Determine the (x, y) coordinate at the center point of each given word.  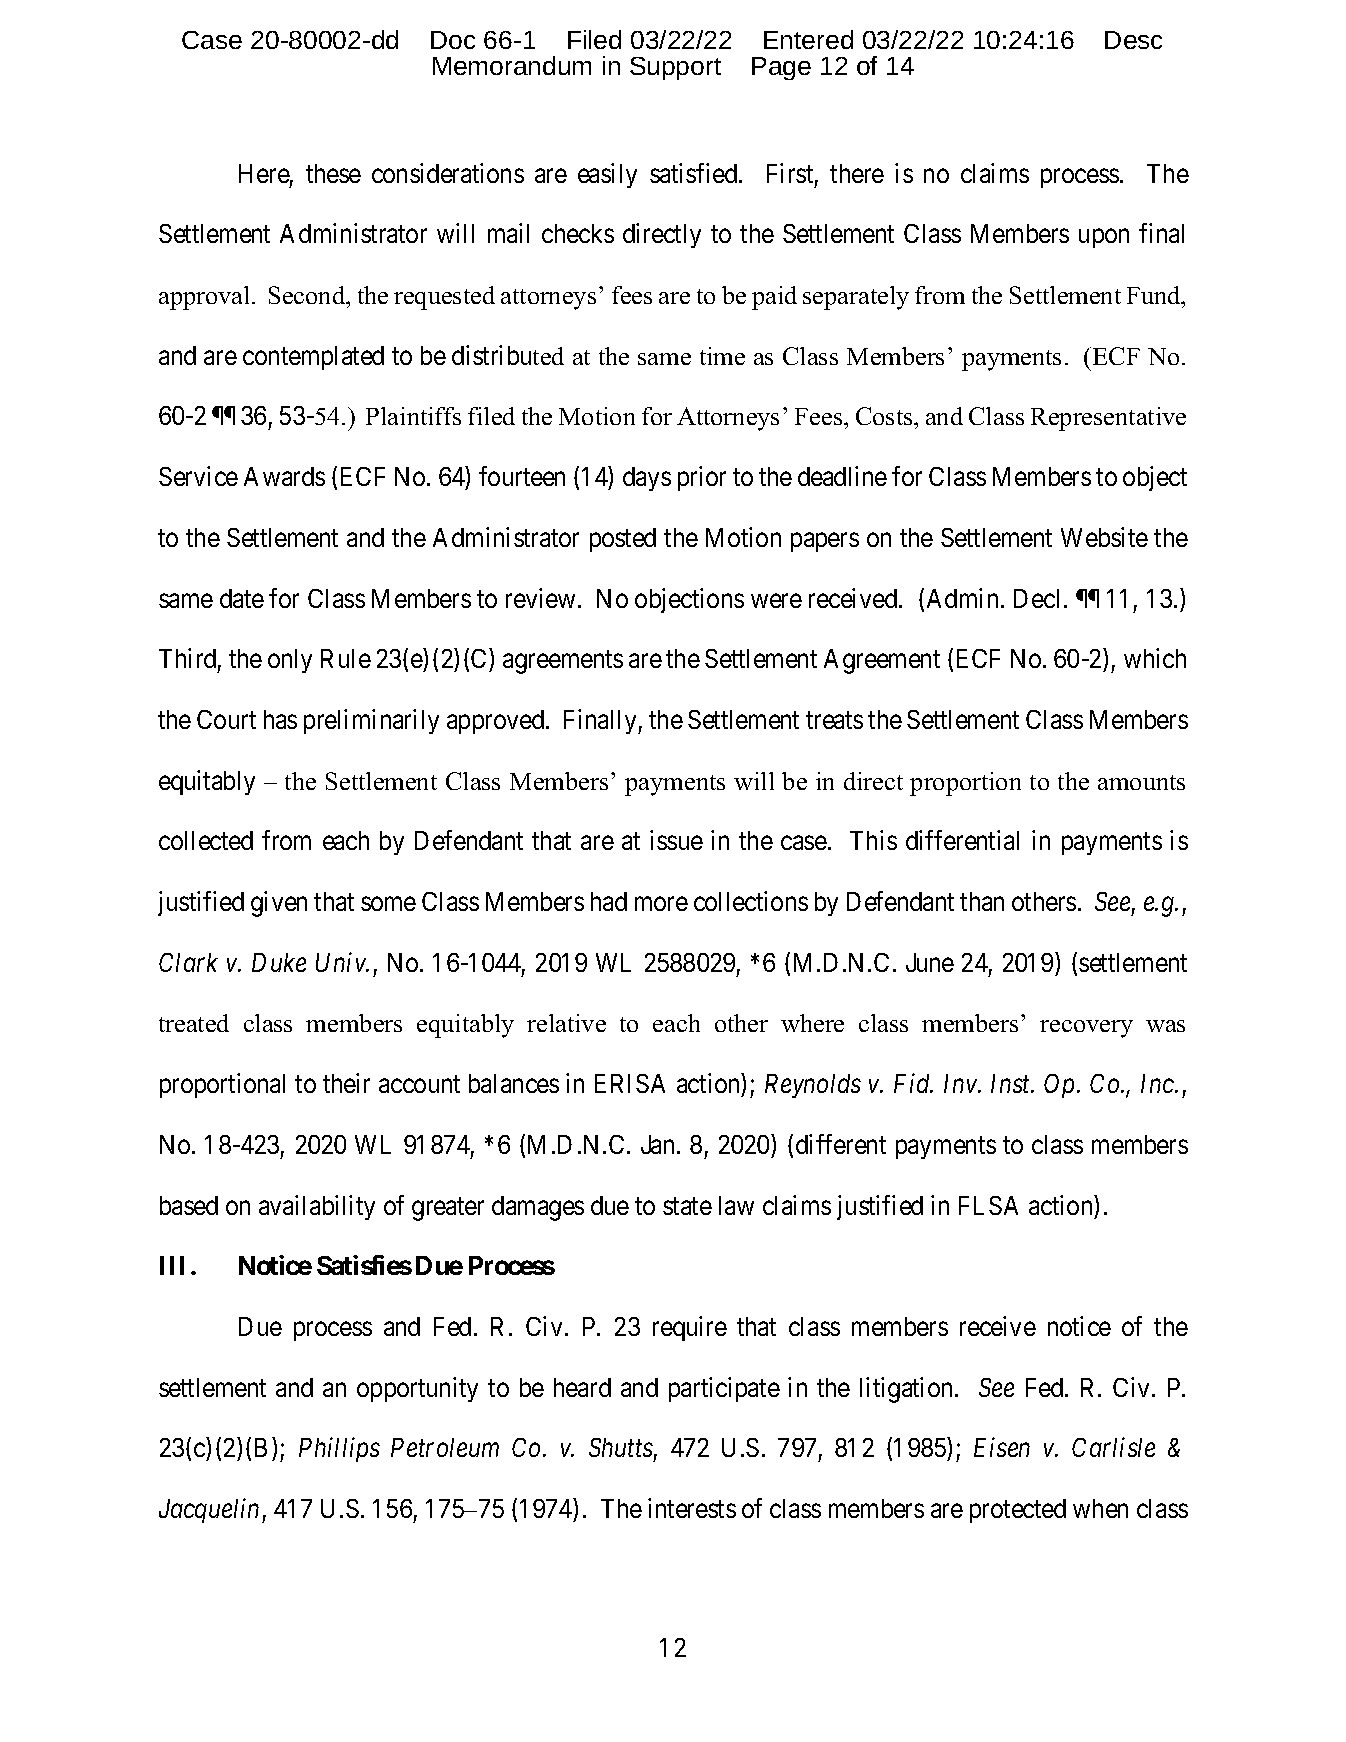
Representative (1108, 419)
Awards (284, 476)
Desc (1133, 40)
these (333, 173)
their (346, 1083)
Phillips (339, 1449)
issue (676, 840)
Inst (1012, 1083)
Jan (657, 1144)
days (647, 479)
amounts (1141, 782)
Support (675, 68)
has (280, 719)
